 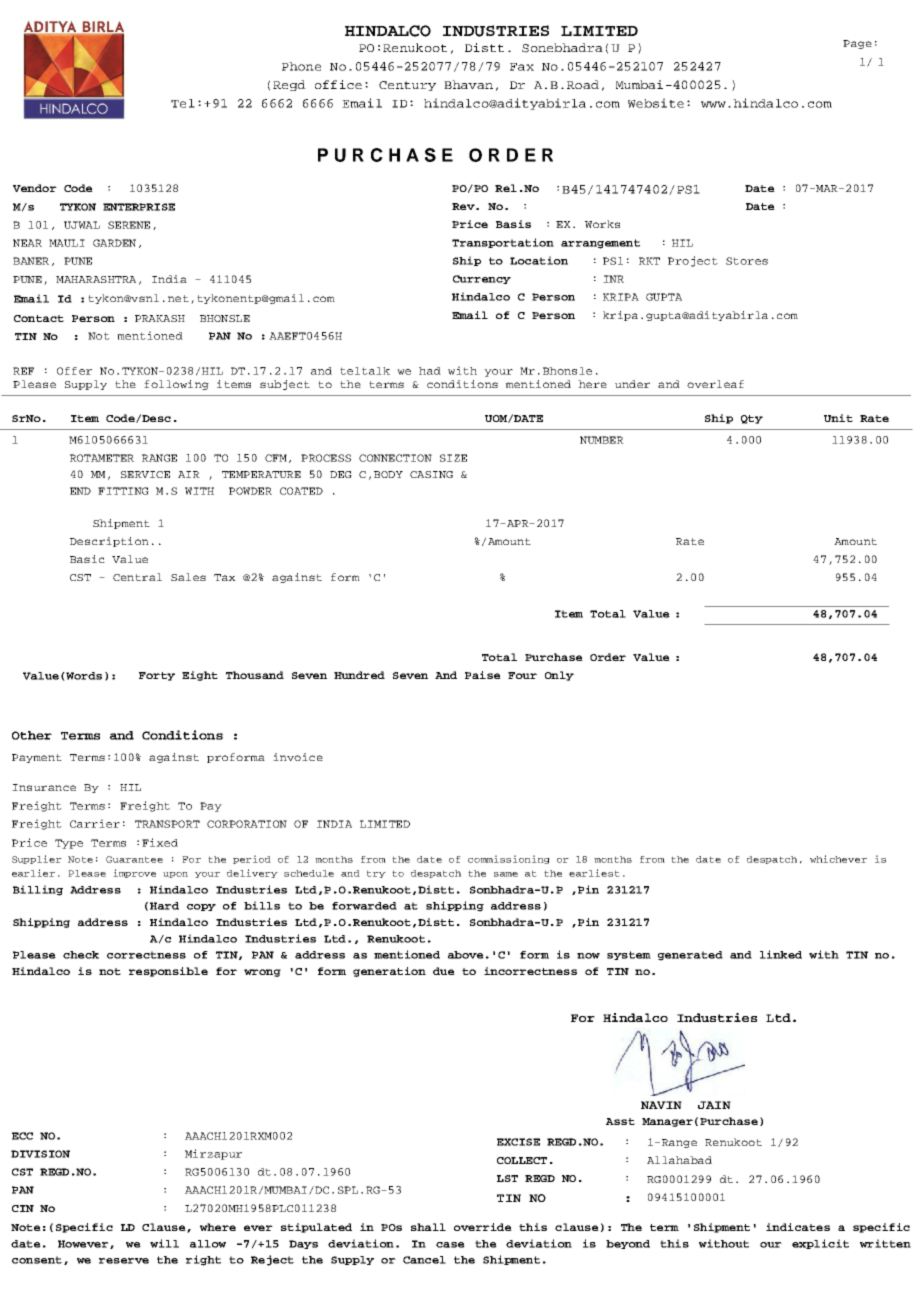 What do you see at coordinates (157, 676) in the screenshot?
I see `Forty` at bounding box center [157, 676].
